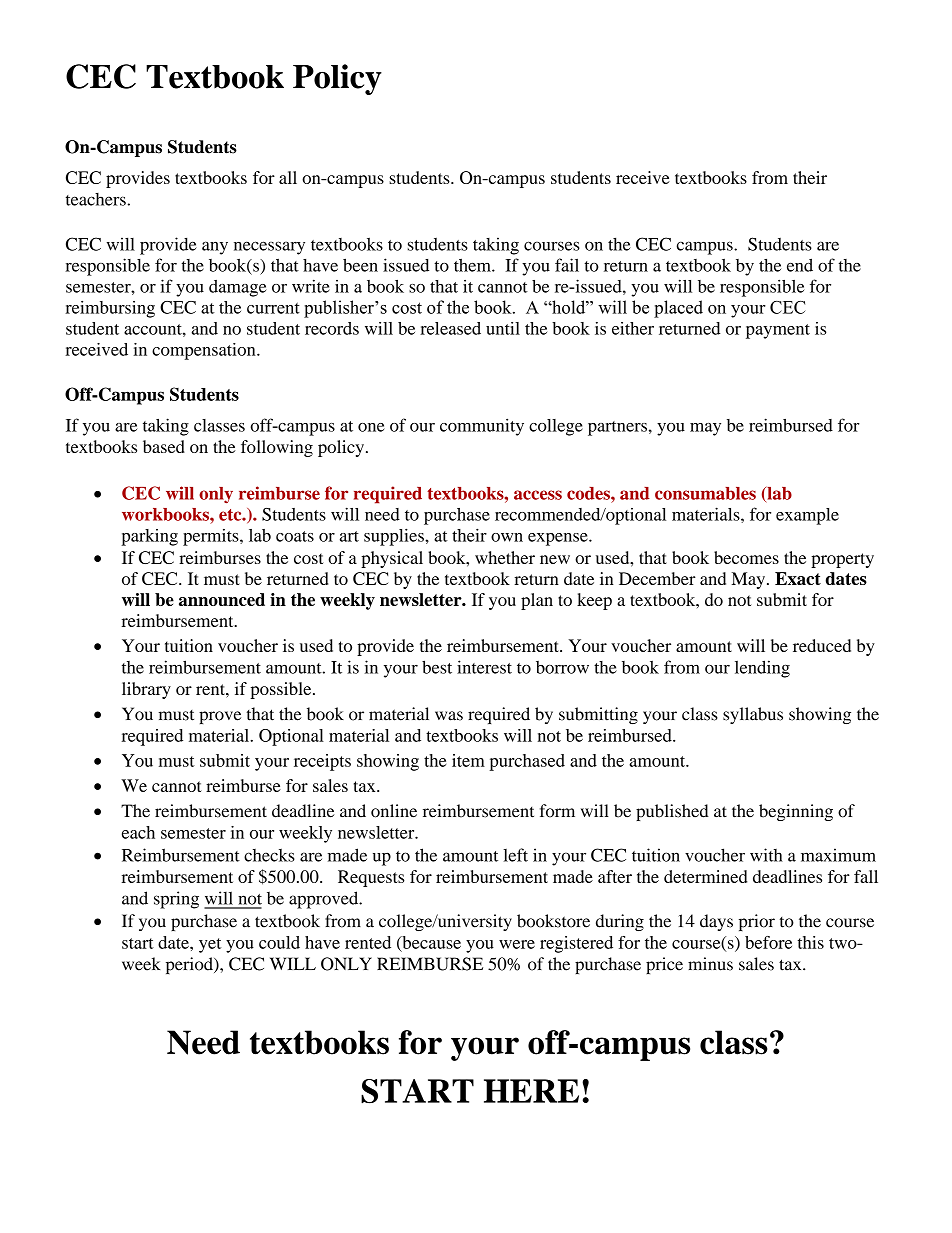 This screenshot has height=1233, width=952. What do you see at coordinates (146, 690) in the screenshot?
I see `library` at bounding box center [146, 690].
